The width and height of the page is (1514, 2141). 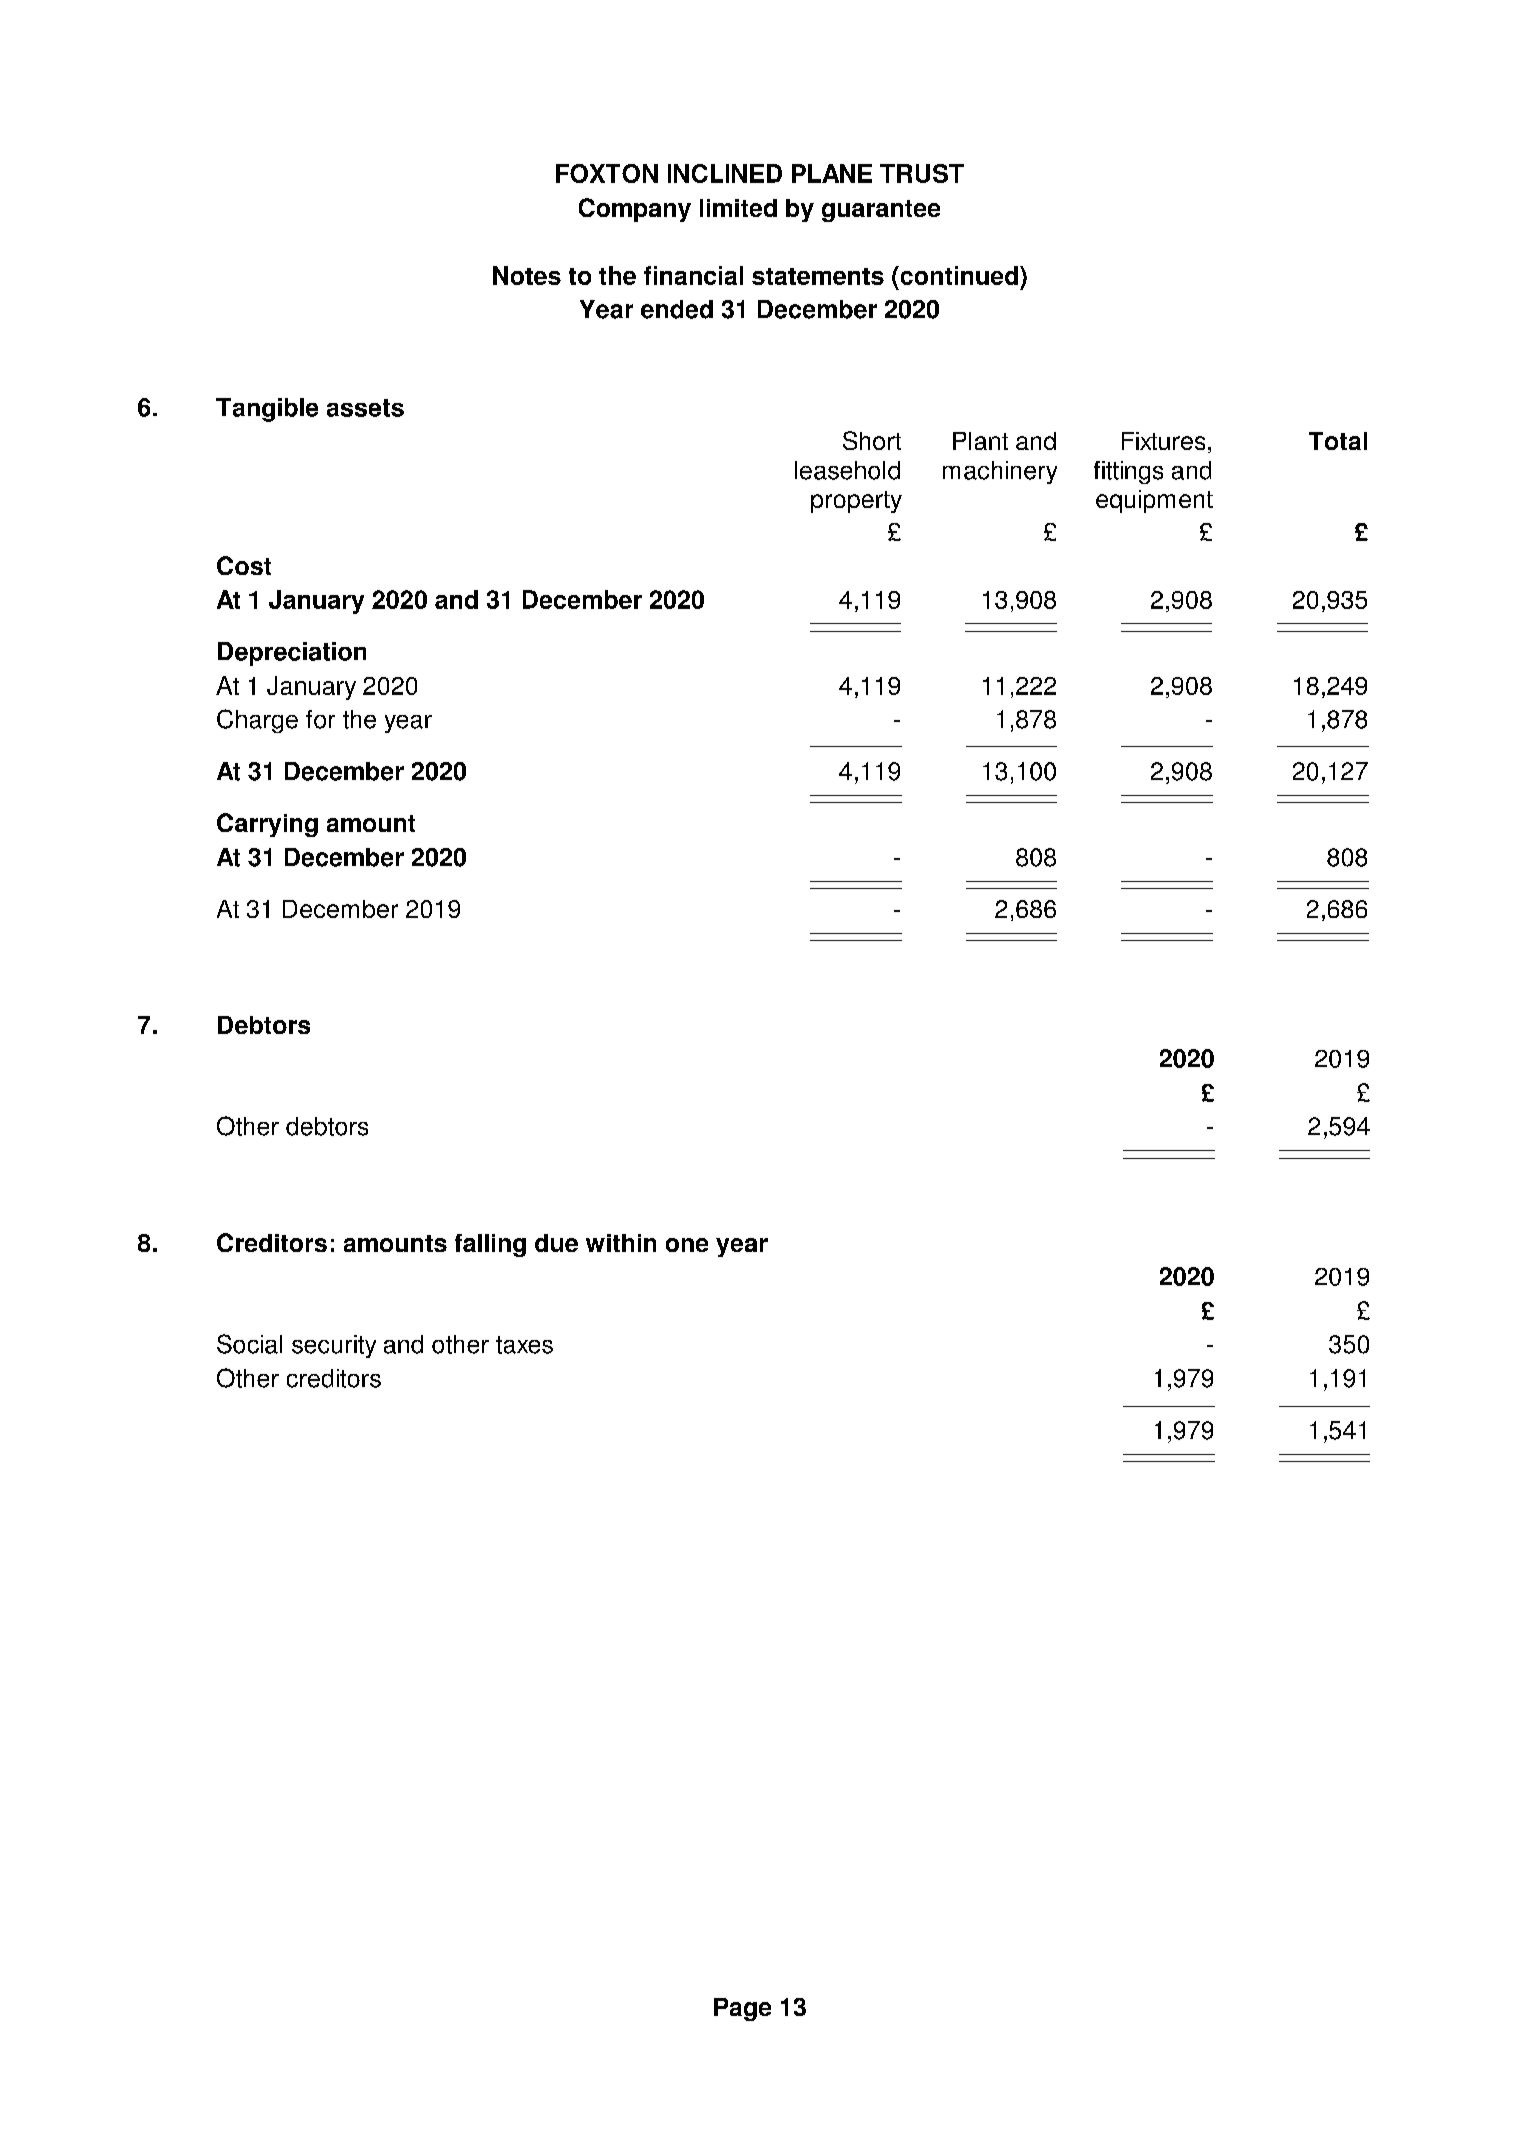 I want to click on Notes, so click(x=527, y=275).
